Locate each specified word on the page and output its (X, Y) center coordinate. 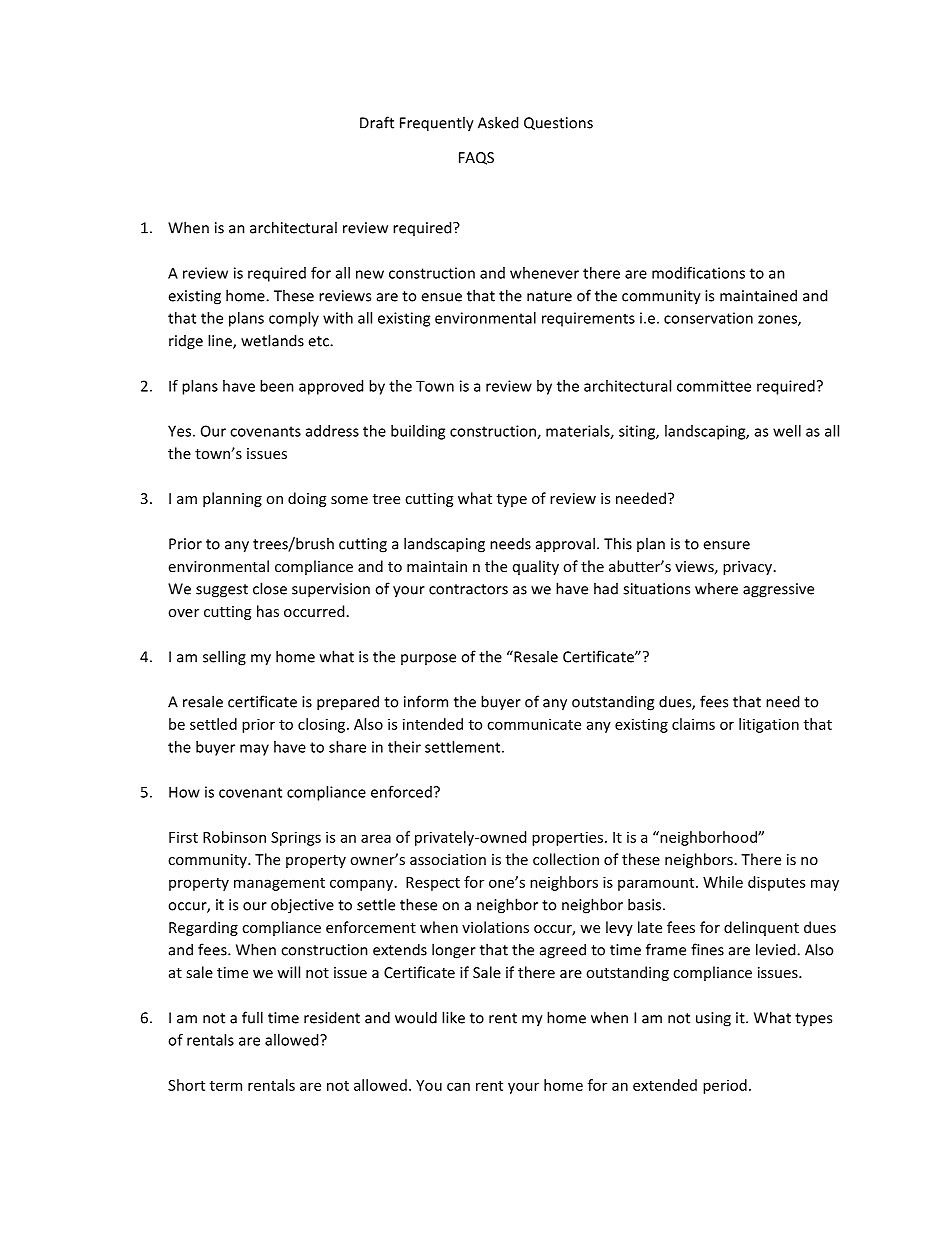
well (787, 431)
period (725, 1086)
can (458, 1086)
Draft (377, 122)
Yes (179, 431)
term (226, 1086)
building (418, 432)
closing (323, 725)
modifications (698, 273)
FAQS (476, 158)
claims (693, 724)
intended (433, 724)
